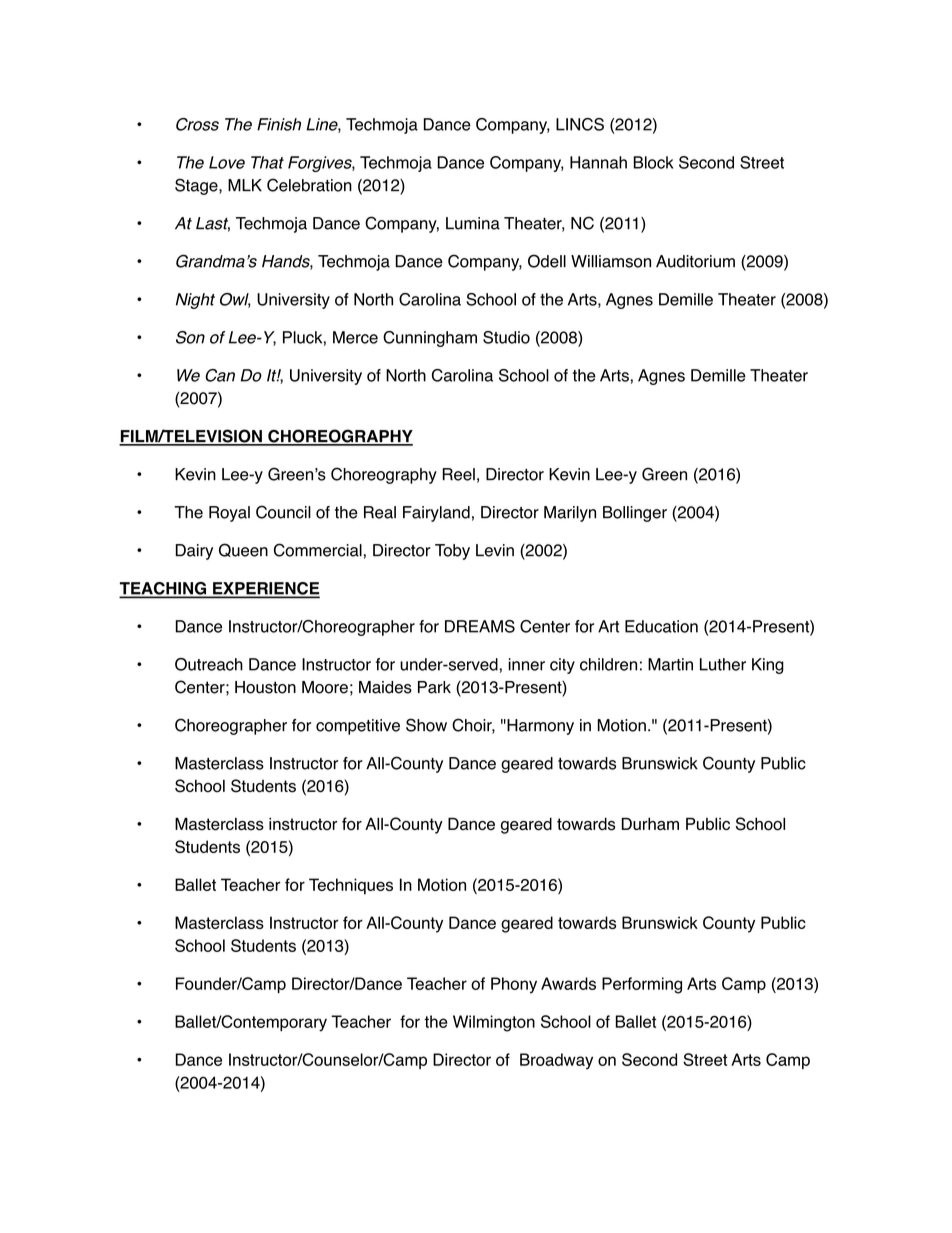 The image size is (952, 1233). What do you see at coordinates (473, 223) in the screenshot?
I see `Lumina` at bounding box center [473, 223].
